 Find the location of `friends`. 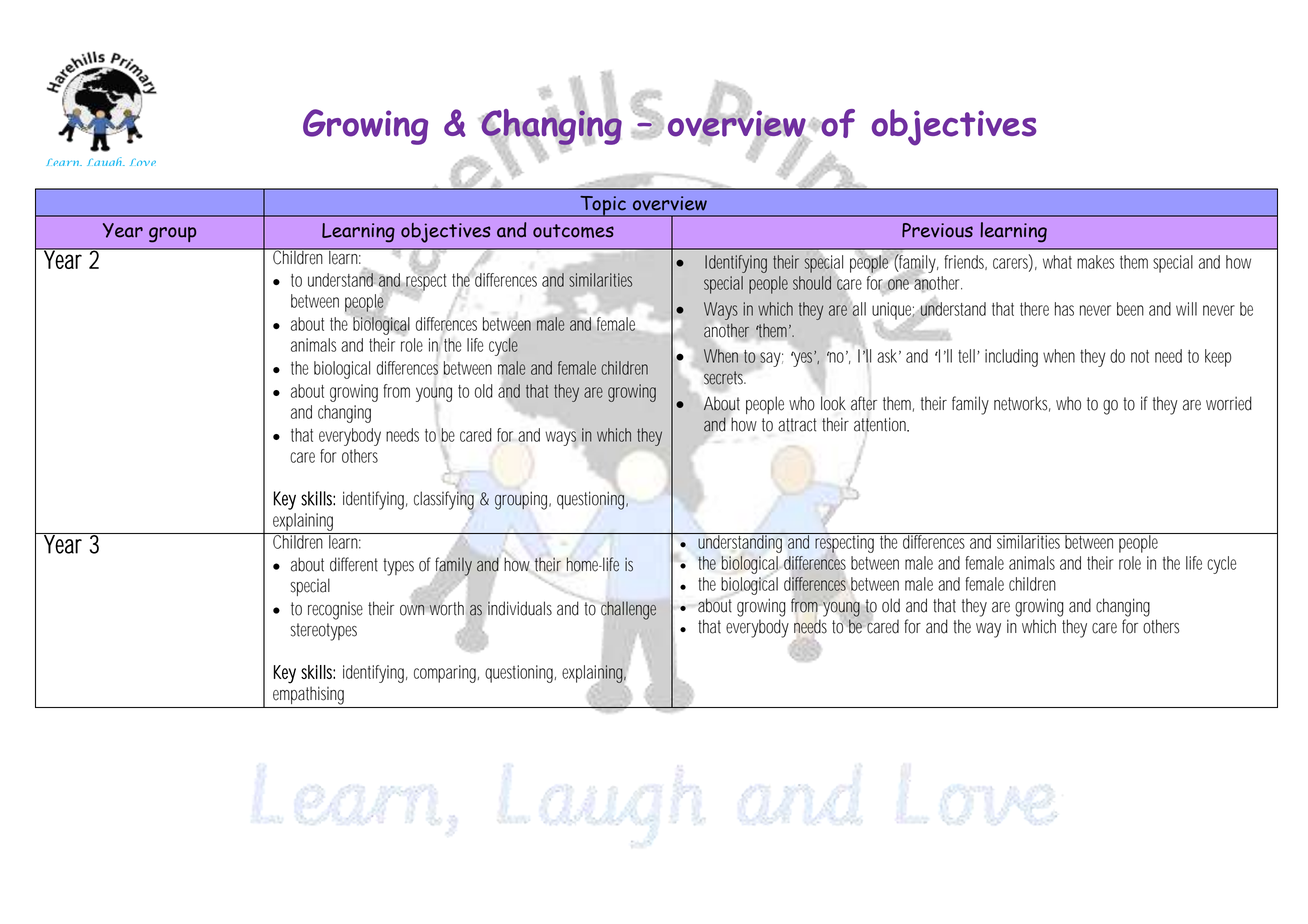

friends is located at coordinates (965, 262).
